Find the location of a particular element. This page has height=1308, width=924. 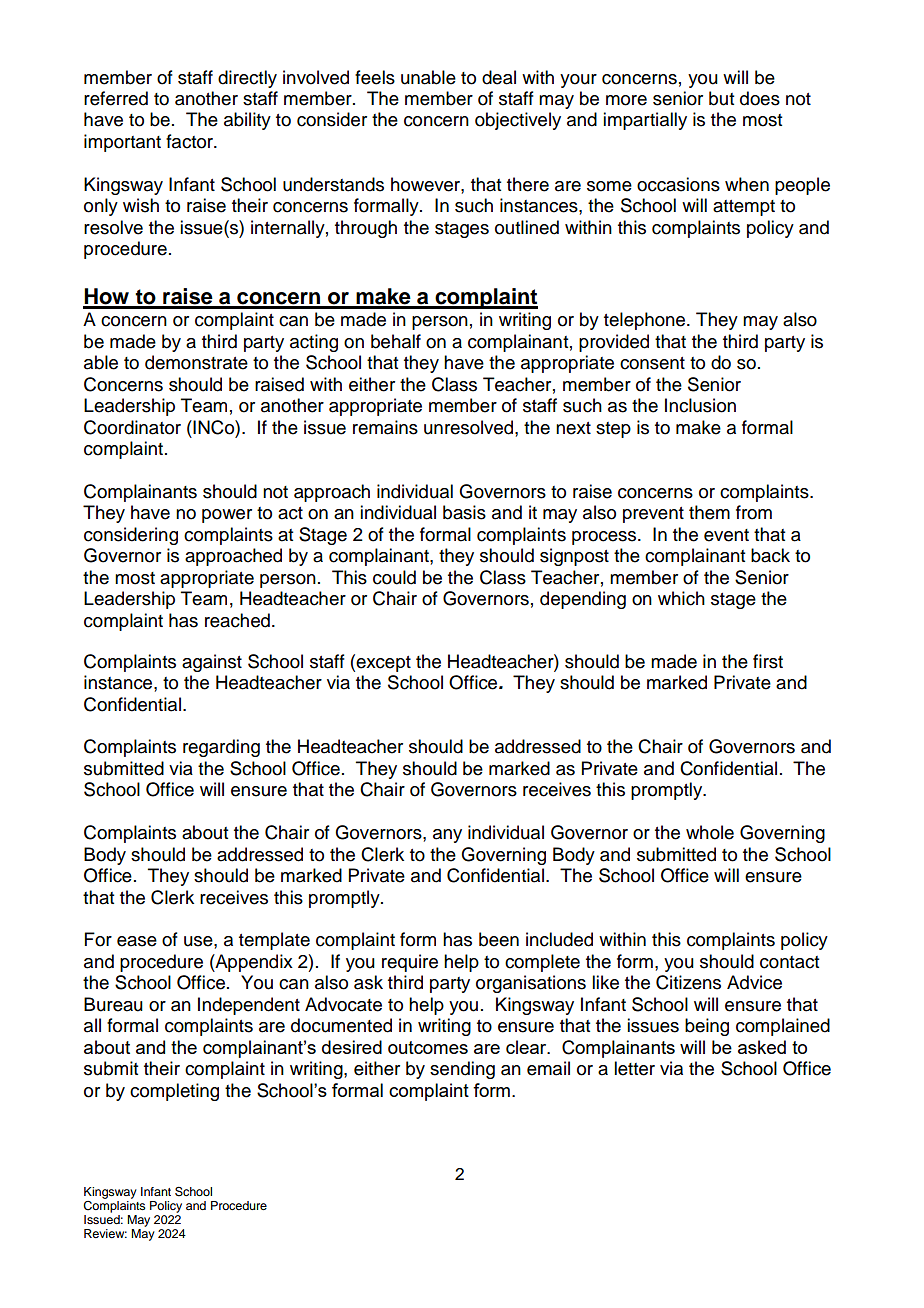

deal is located at coordinates (499, 77).
